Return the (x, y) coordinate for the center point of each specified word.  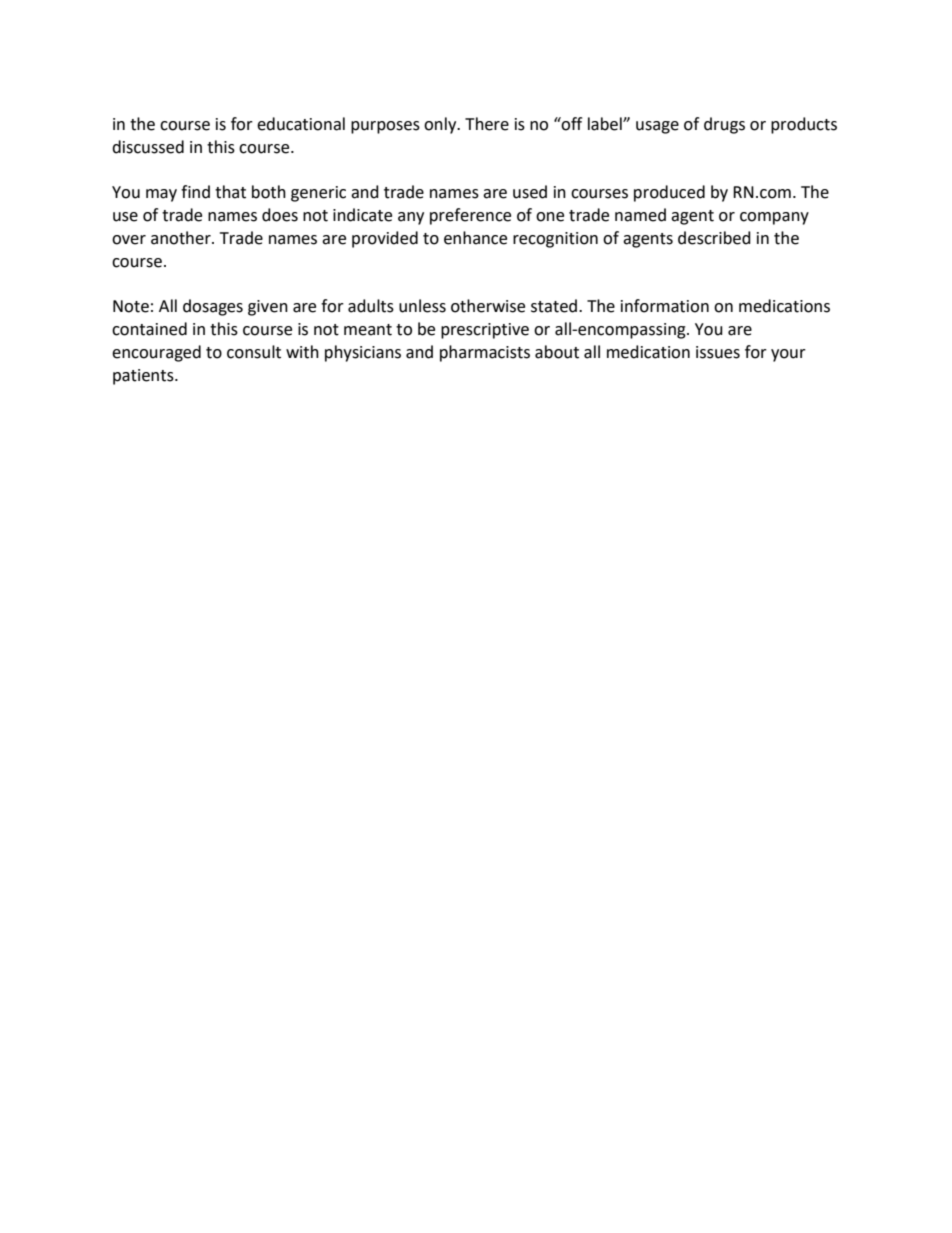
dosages (213, 307)
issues (718, 352)
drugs (724, 125)
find (195, 192)
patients (144, 377)
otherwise (488, 306)
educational (301, 124)
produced (669, 193)
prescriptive (485, 331)
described (714, 238)
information (665, 306)
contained (149, 329)
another (182, 238)
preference (470, 216)
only (441, 125)
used (530, 192)
